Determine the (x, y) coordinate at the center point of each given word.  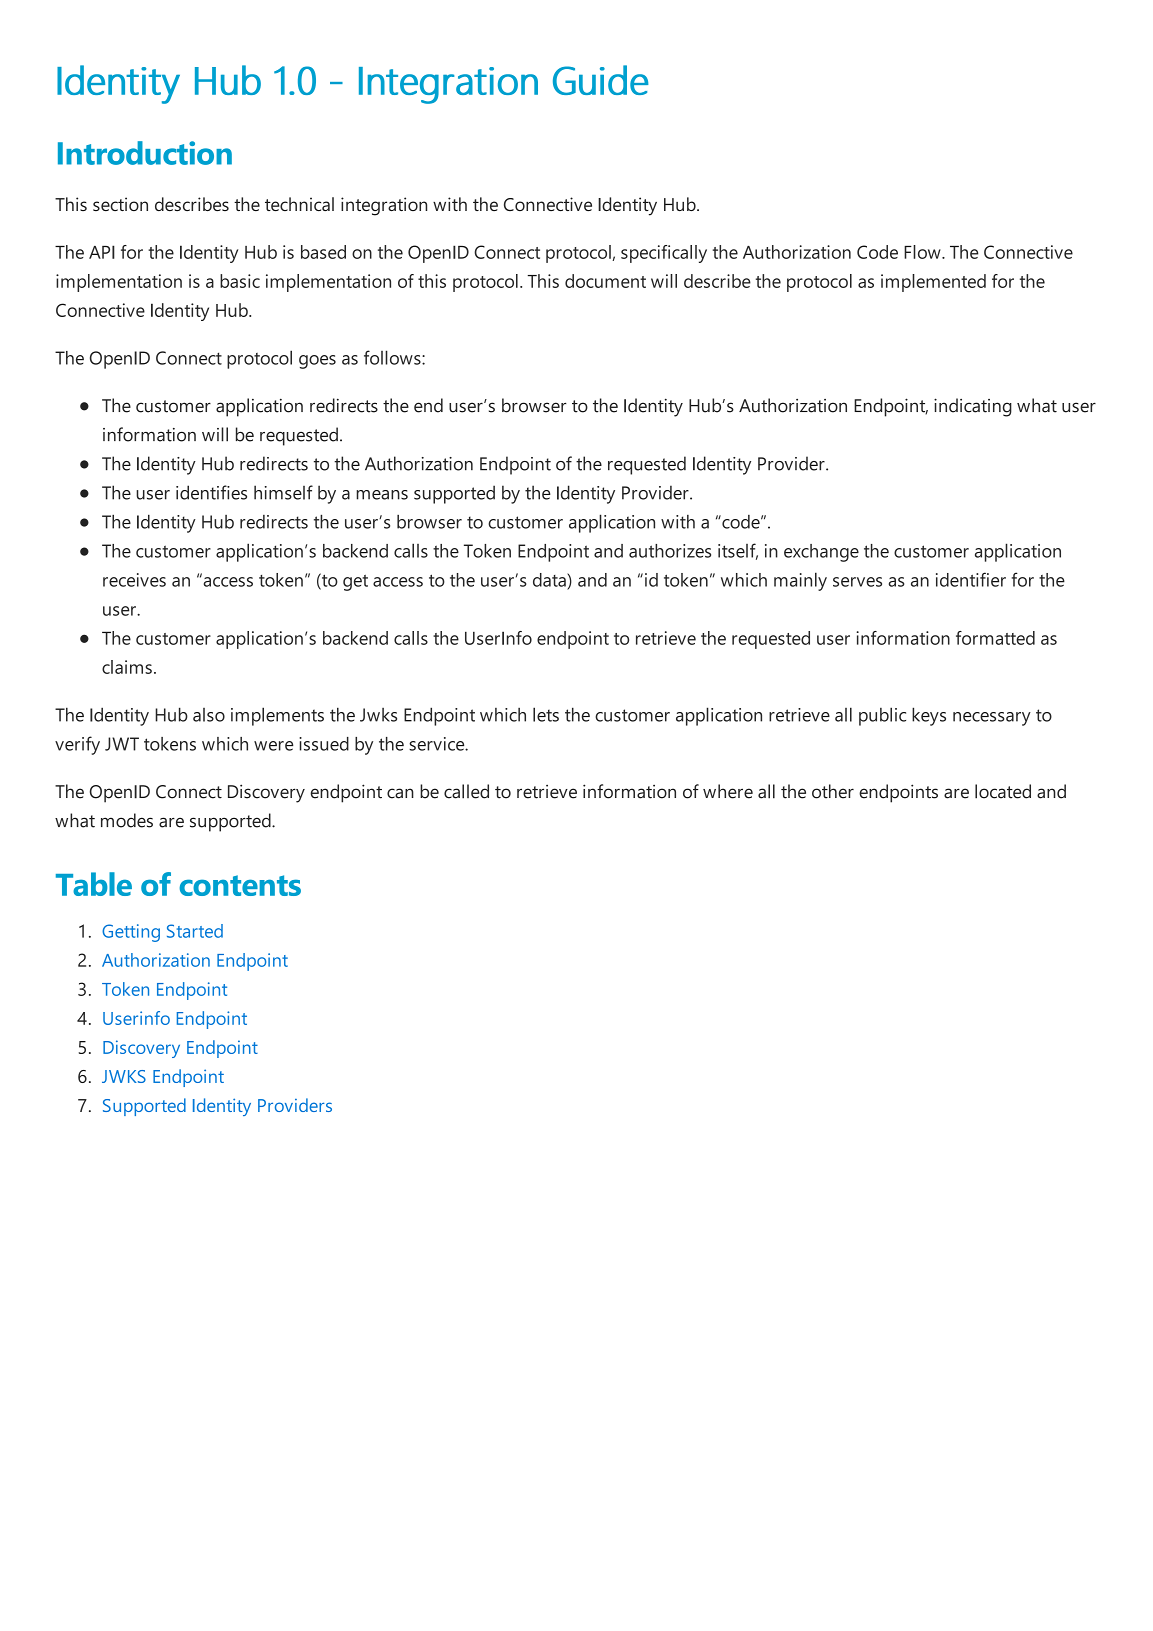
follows (393, 357)
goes (317, 362)
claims (127, 667)
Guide (600, 80)
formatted (995, 638)
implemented (933, 283)
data (550, 580)
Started (195, 931)
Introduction (145, 153)
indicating (973, 407)
